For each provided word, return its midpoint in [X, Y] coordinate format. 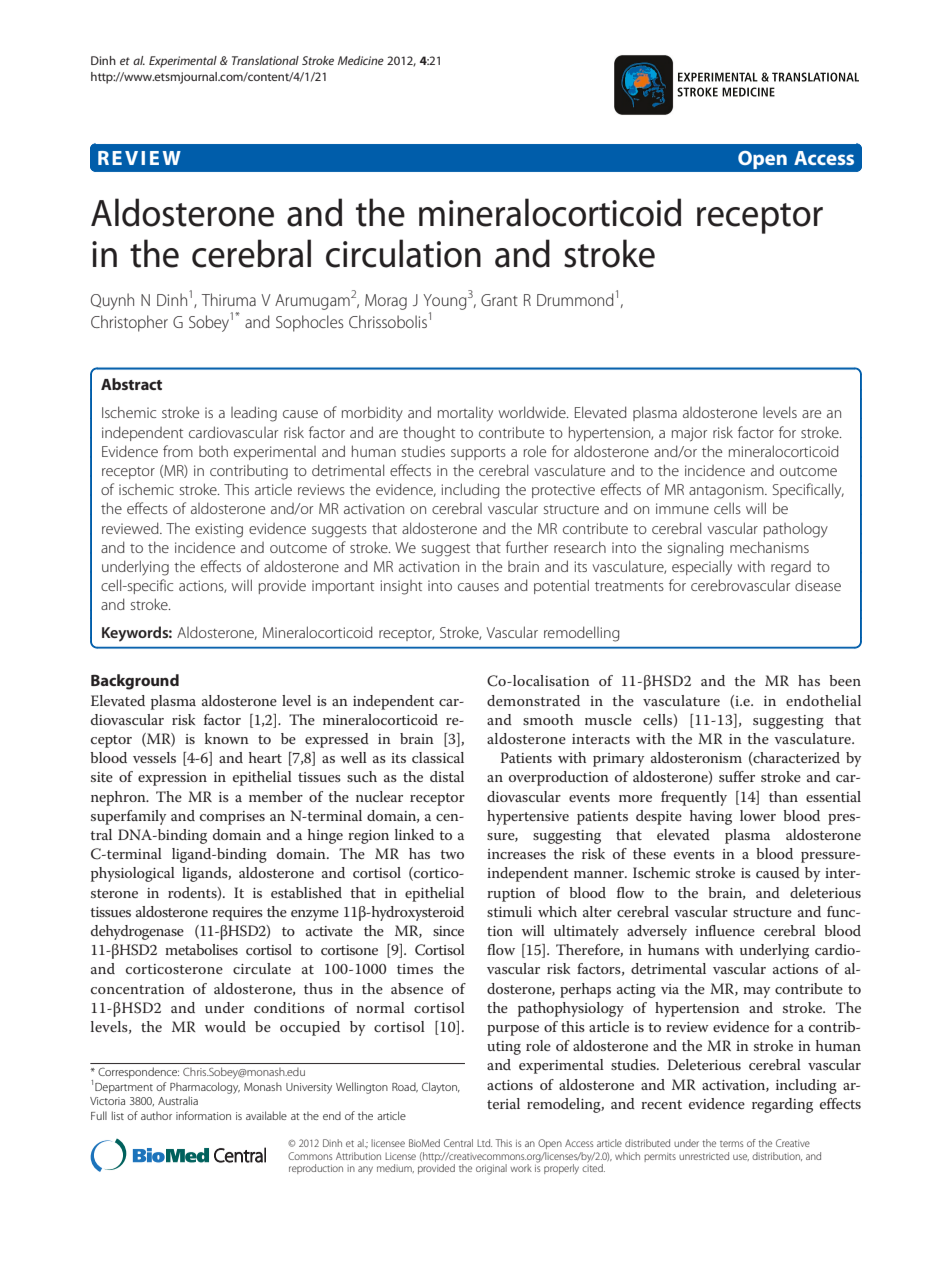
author [156, 1115]
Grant [499, 300]
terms [731, 1144]
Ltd [484, 1143]
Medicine [361, 60]
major [689, 434]
